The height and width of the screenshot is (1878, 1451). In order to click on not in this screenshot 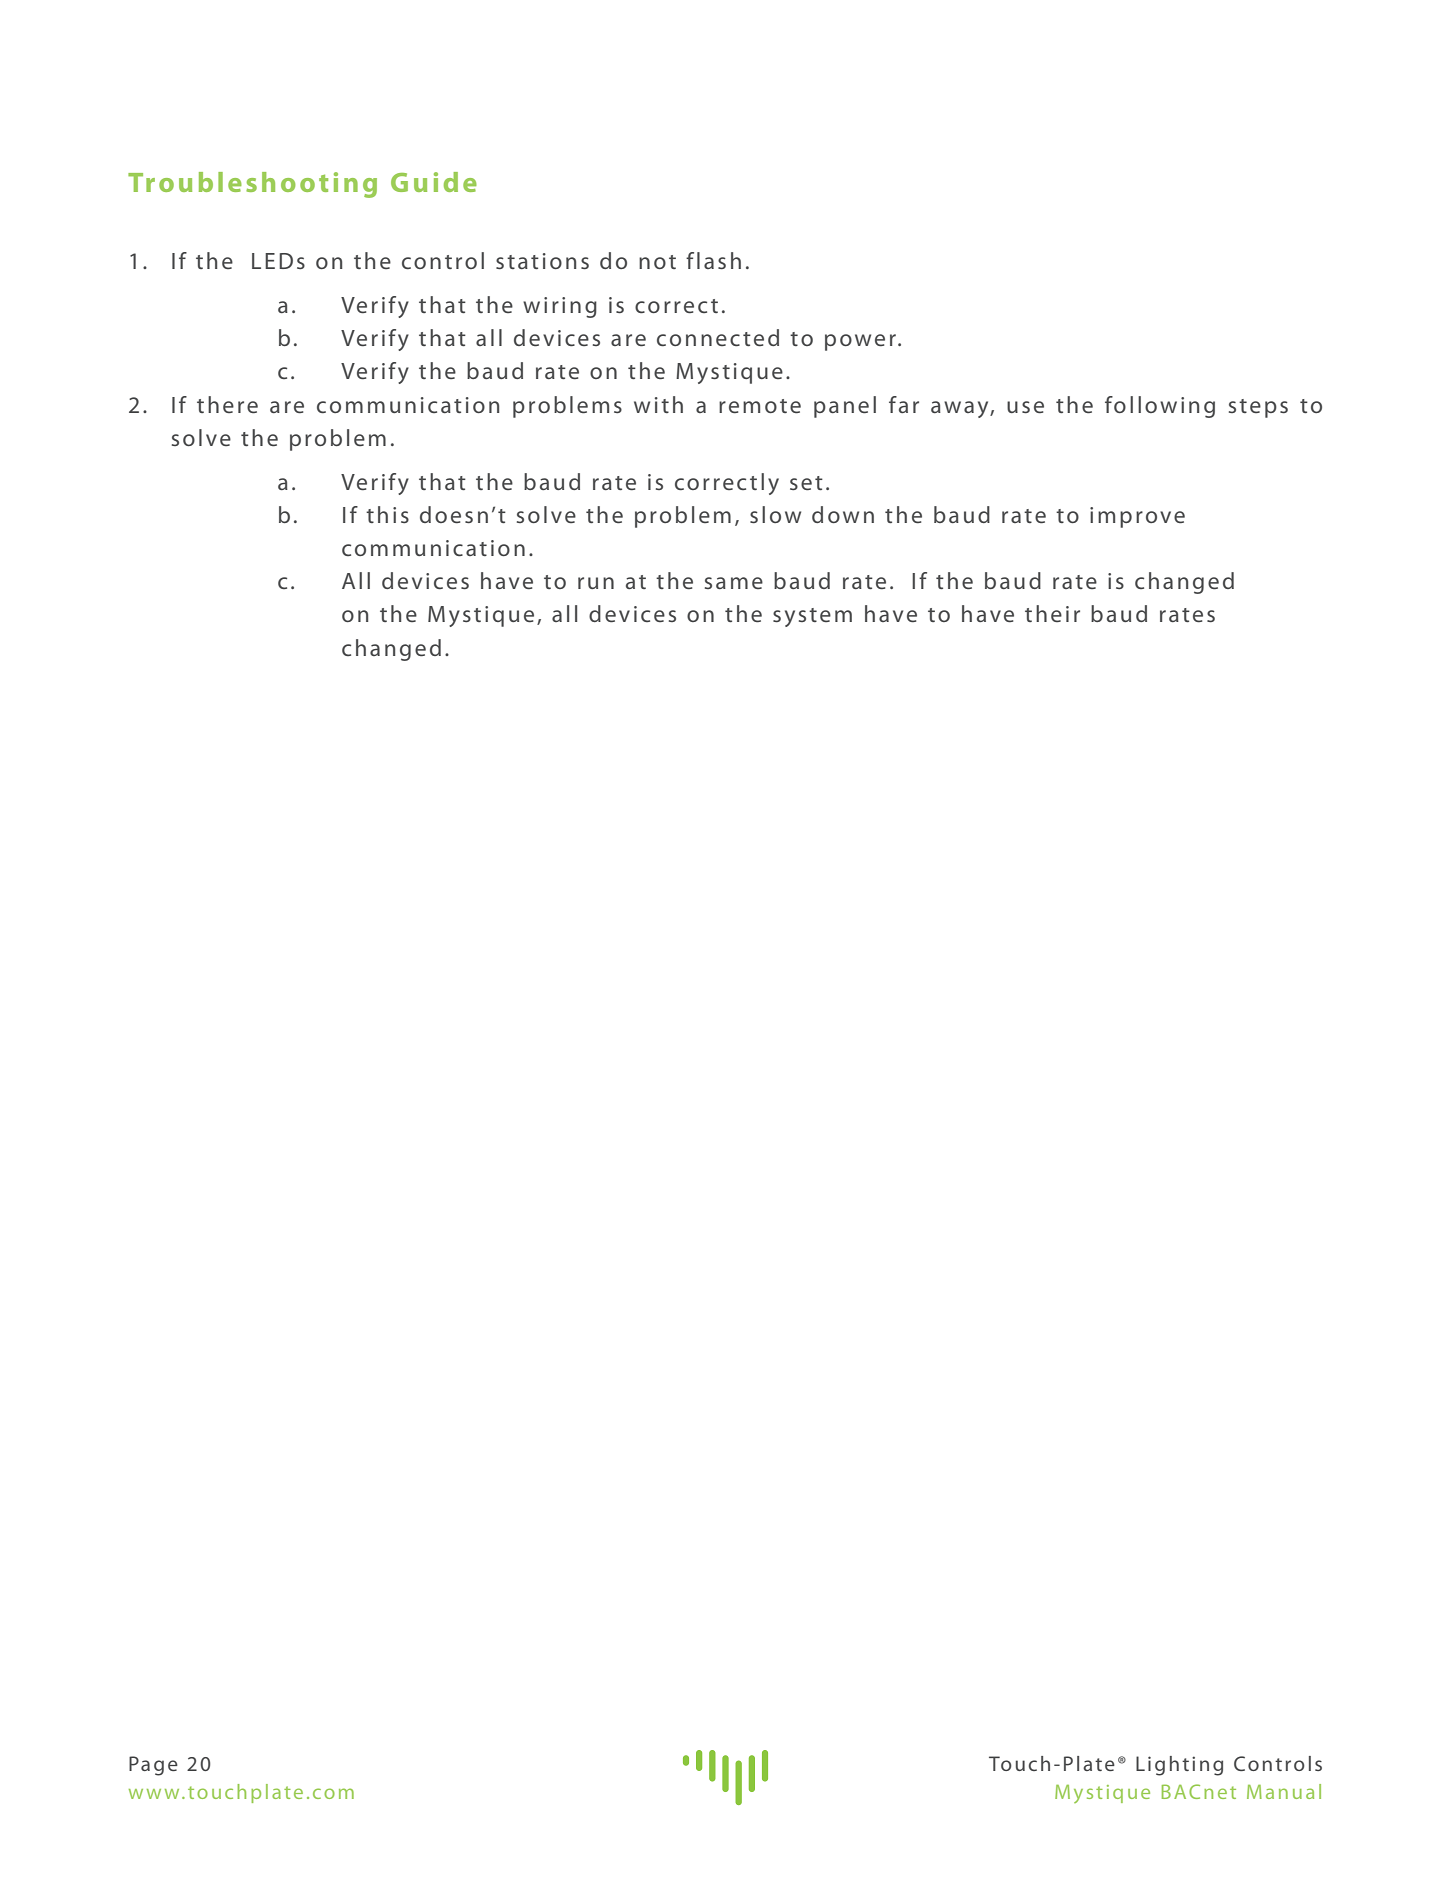, I will do `click(657, 262)`.
